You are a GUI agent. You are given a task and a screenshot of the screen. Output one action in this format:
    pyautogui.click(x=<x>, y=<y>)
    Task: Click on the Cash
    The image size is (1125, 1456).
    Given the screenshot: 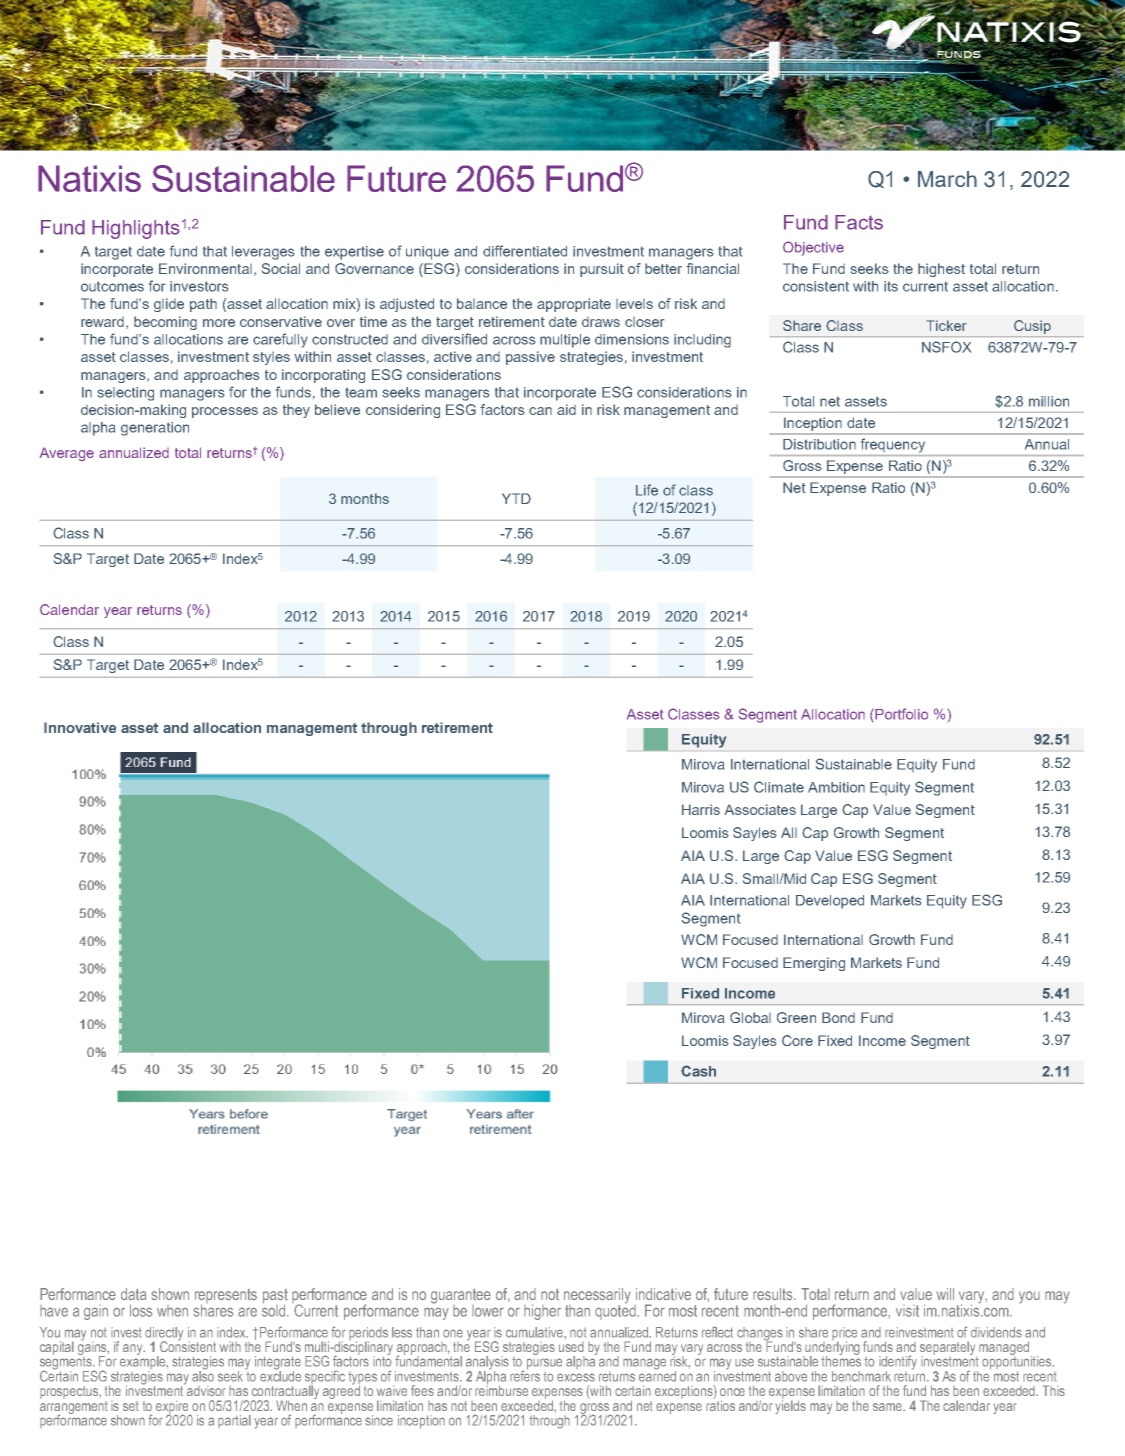 What is the action you would take?
    pyautogui.click(x=698, y=1071)
